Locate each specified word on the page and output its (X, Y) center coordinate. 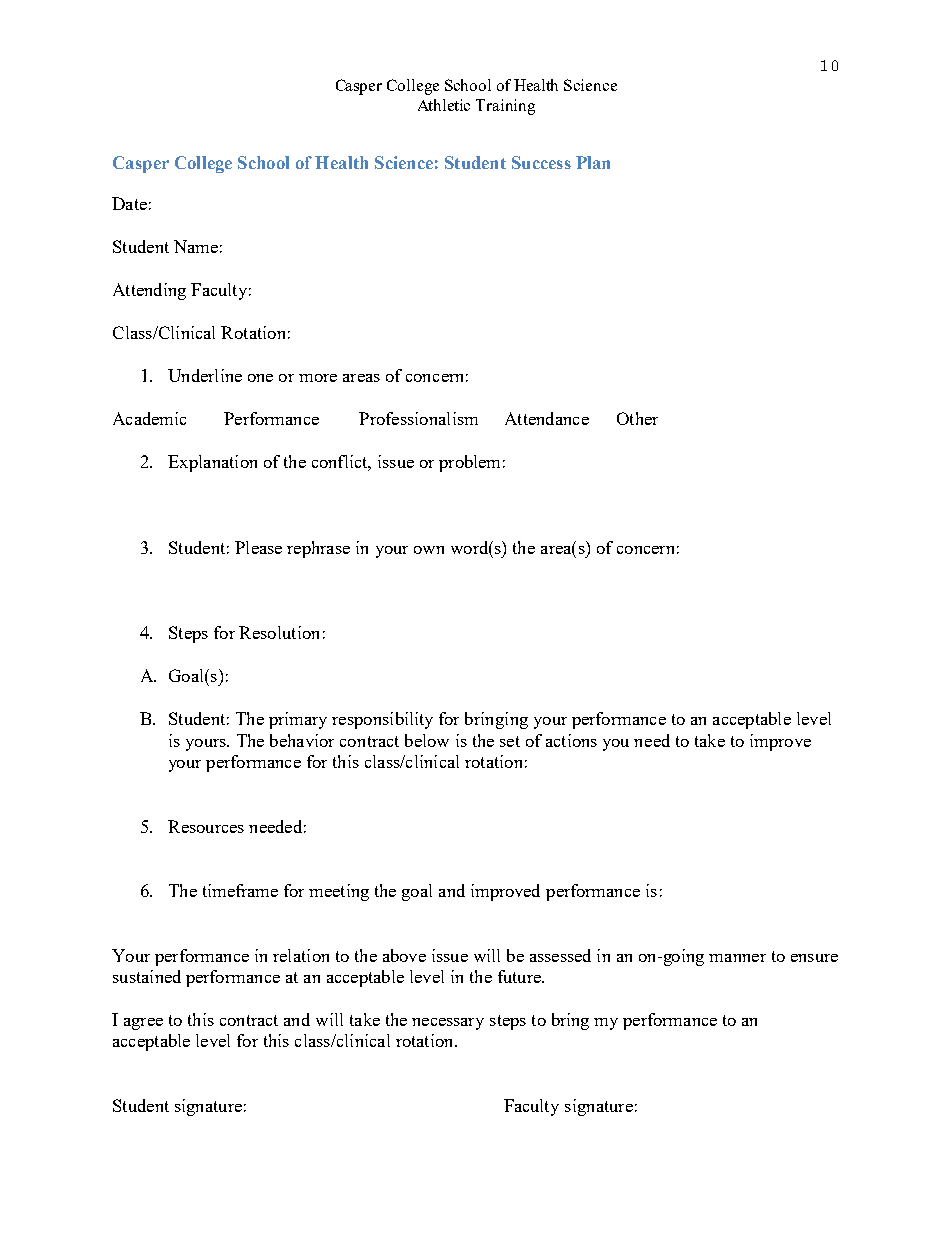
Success (541, 162)
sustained (147, 976)
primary (298, 720)
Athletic (444, 105)
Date (129, 203)
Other (637, 418)
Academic (149, 418)
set (510, 741)
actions (571, 740)
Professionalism (418, 418)
